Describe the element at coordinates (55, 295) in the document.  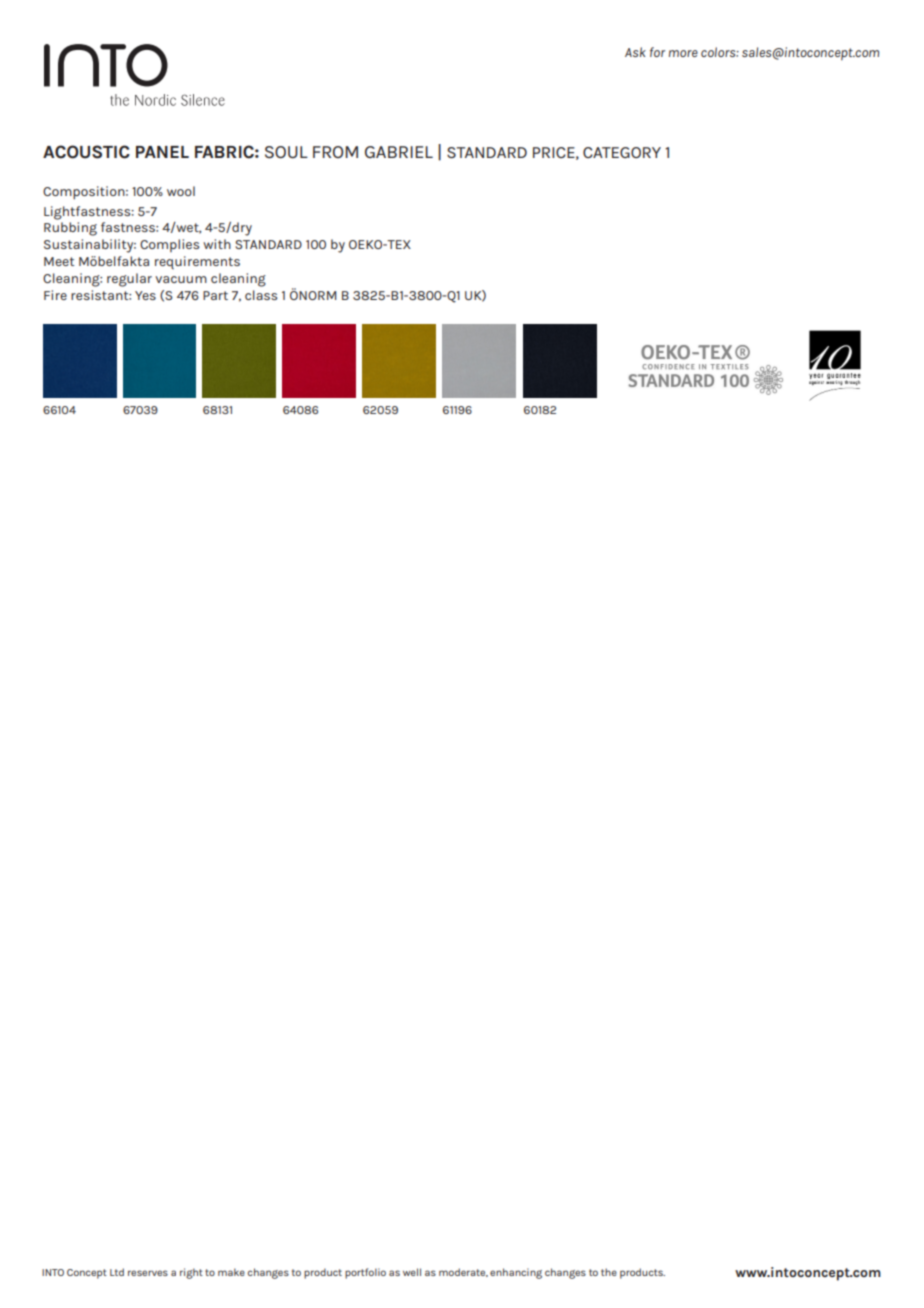
I see `Fire` at that location.
